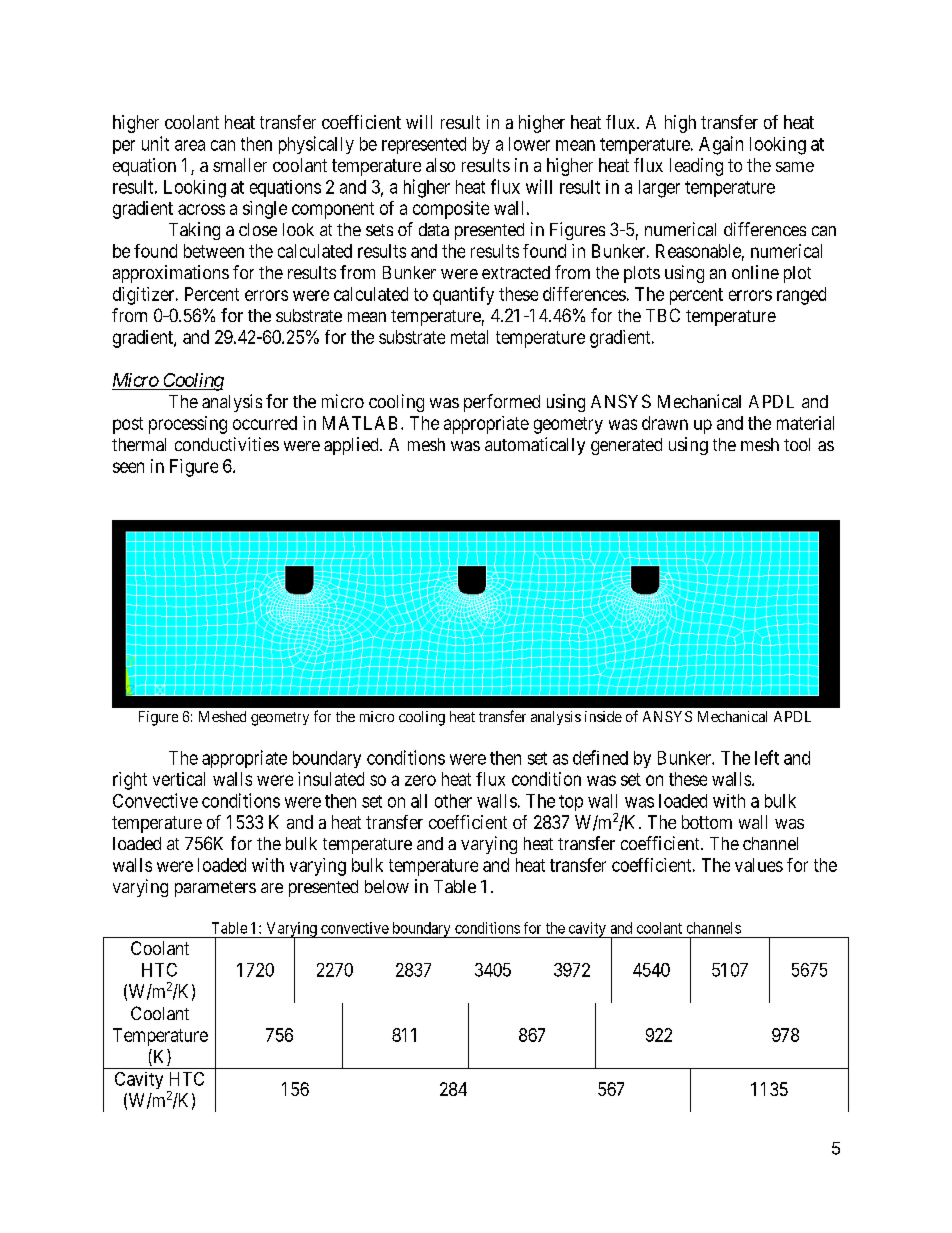 The width and height of the document is (952, 1233). Describe the element at coordinates (665, 423) in the document. I see `drawn` at that location.
